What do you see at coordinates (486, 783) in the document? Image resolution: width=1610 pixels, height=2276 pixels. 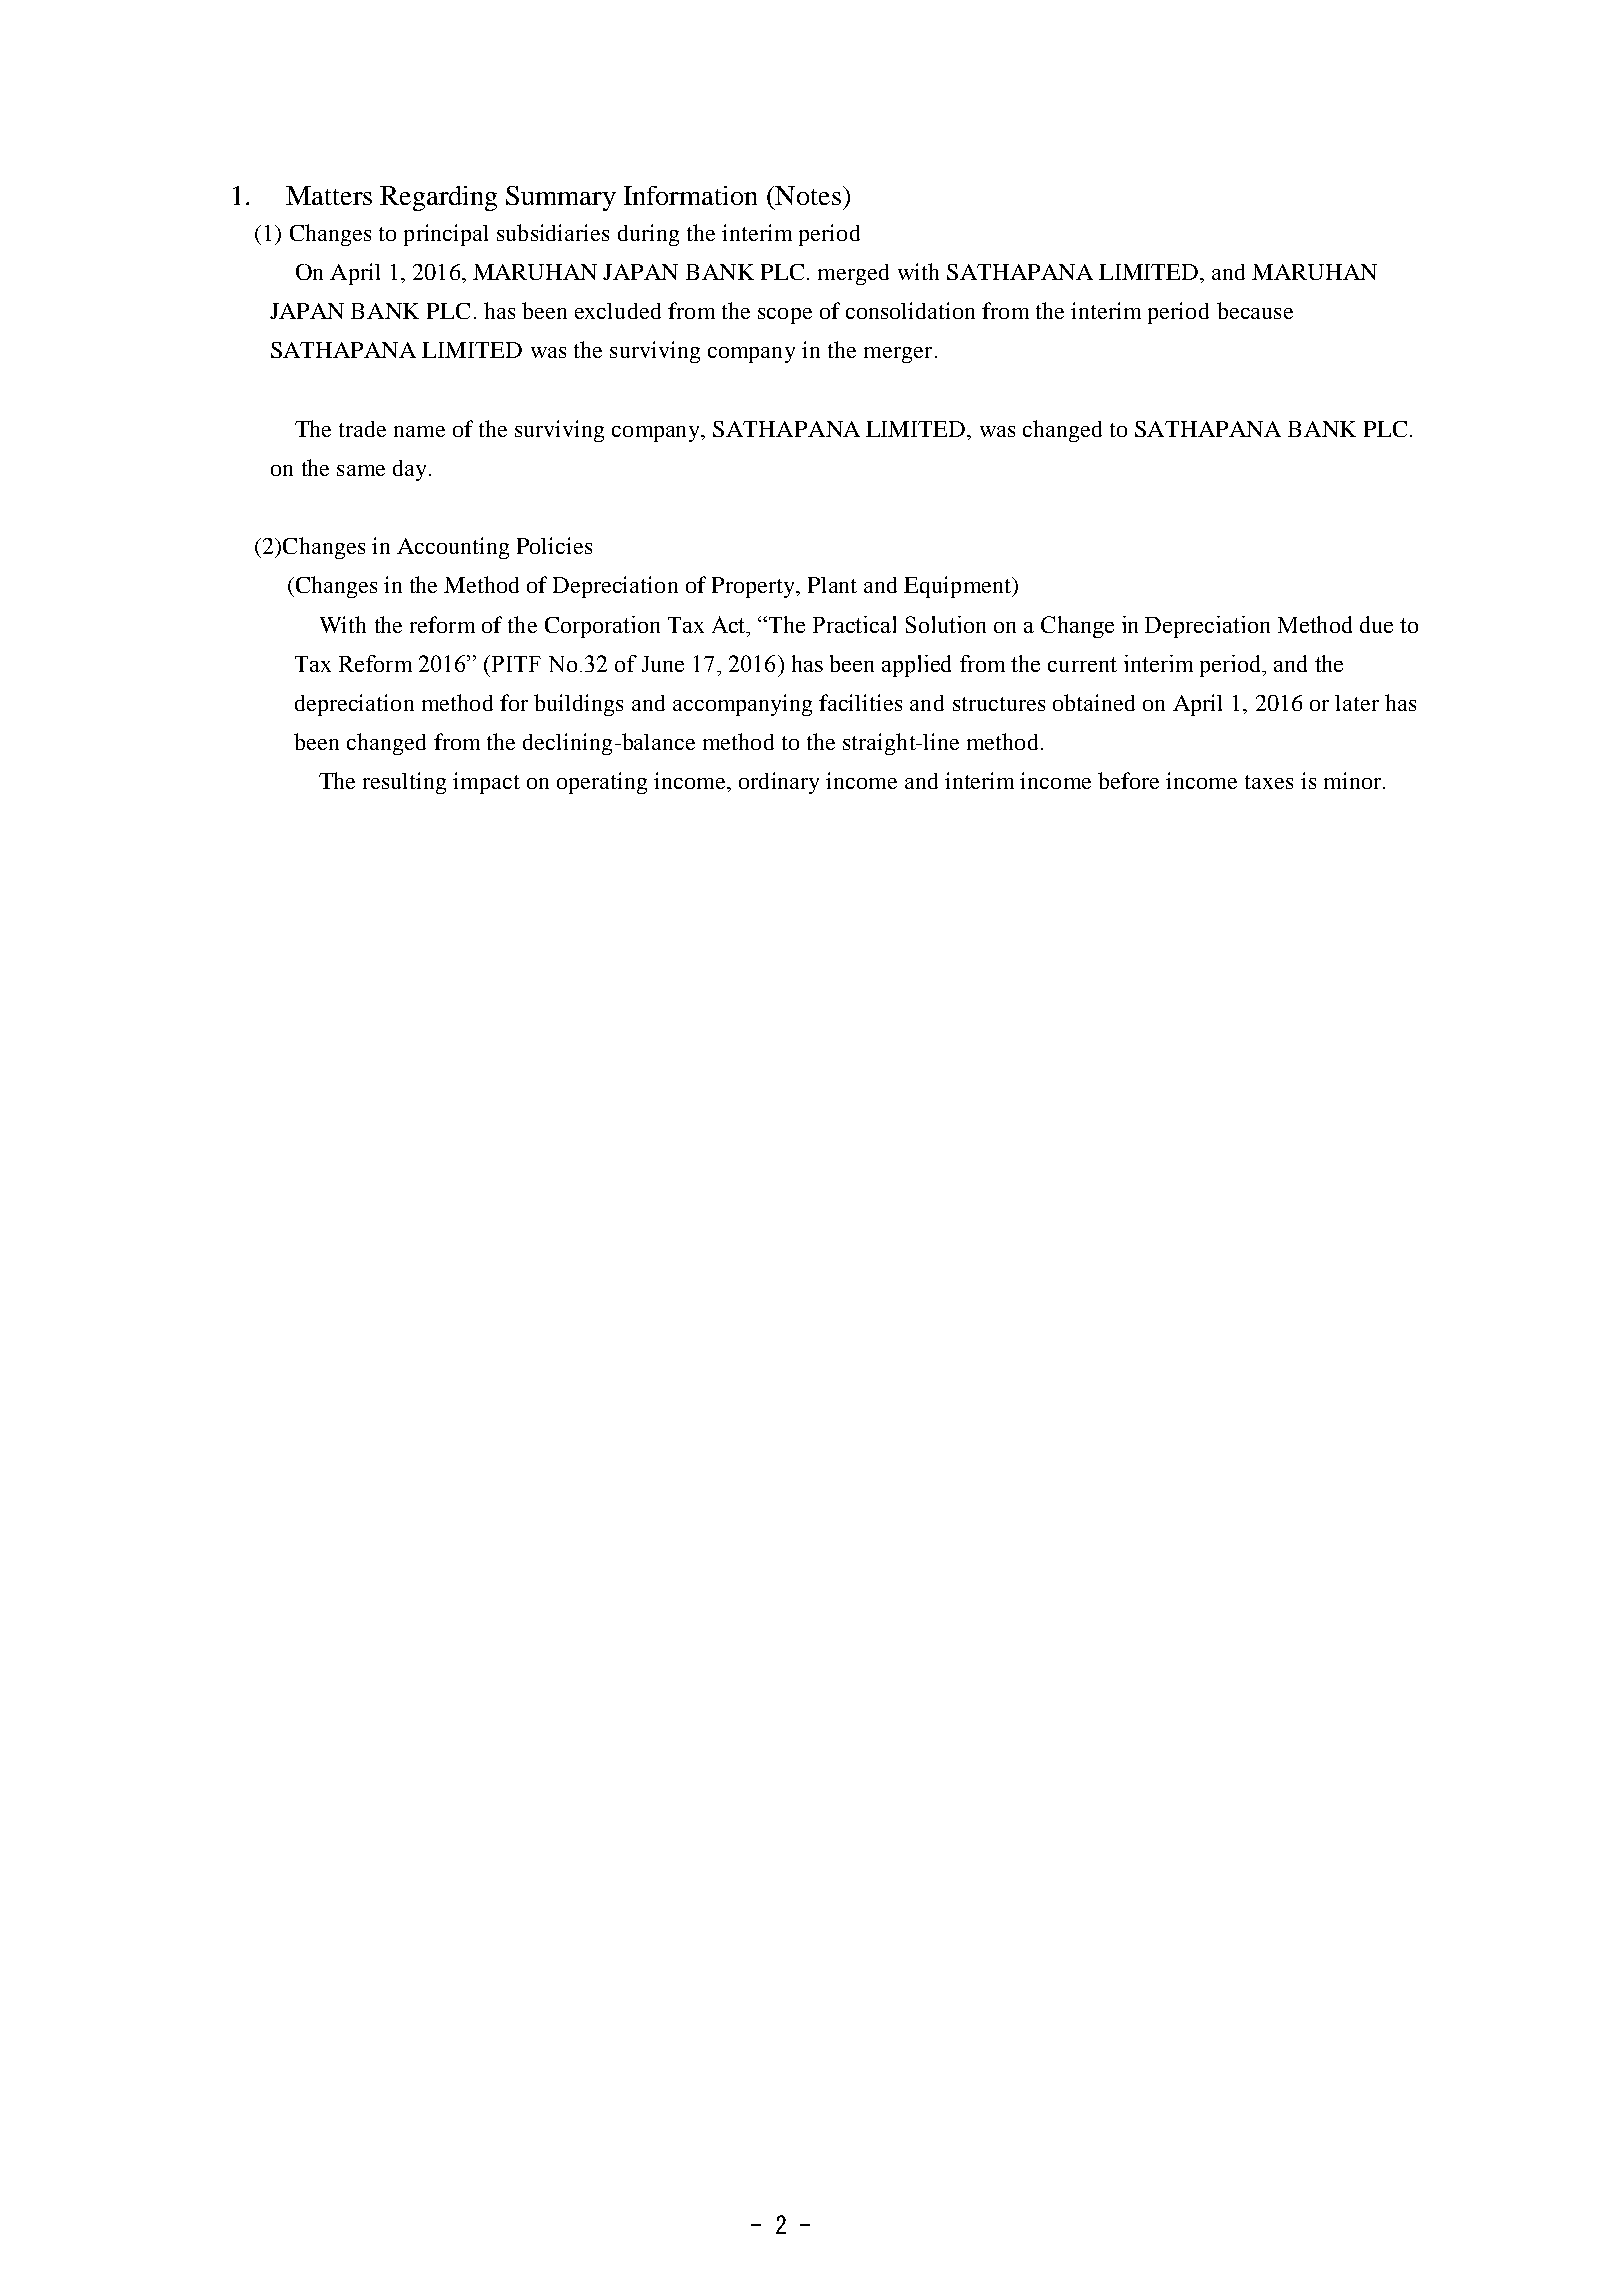 I see `impact` at bounding box center [486, 783].
